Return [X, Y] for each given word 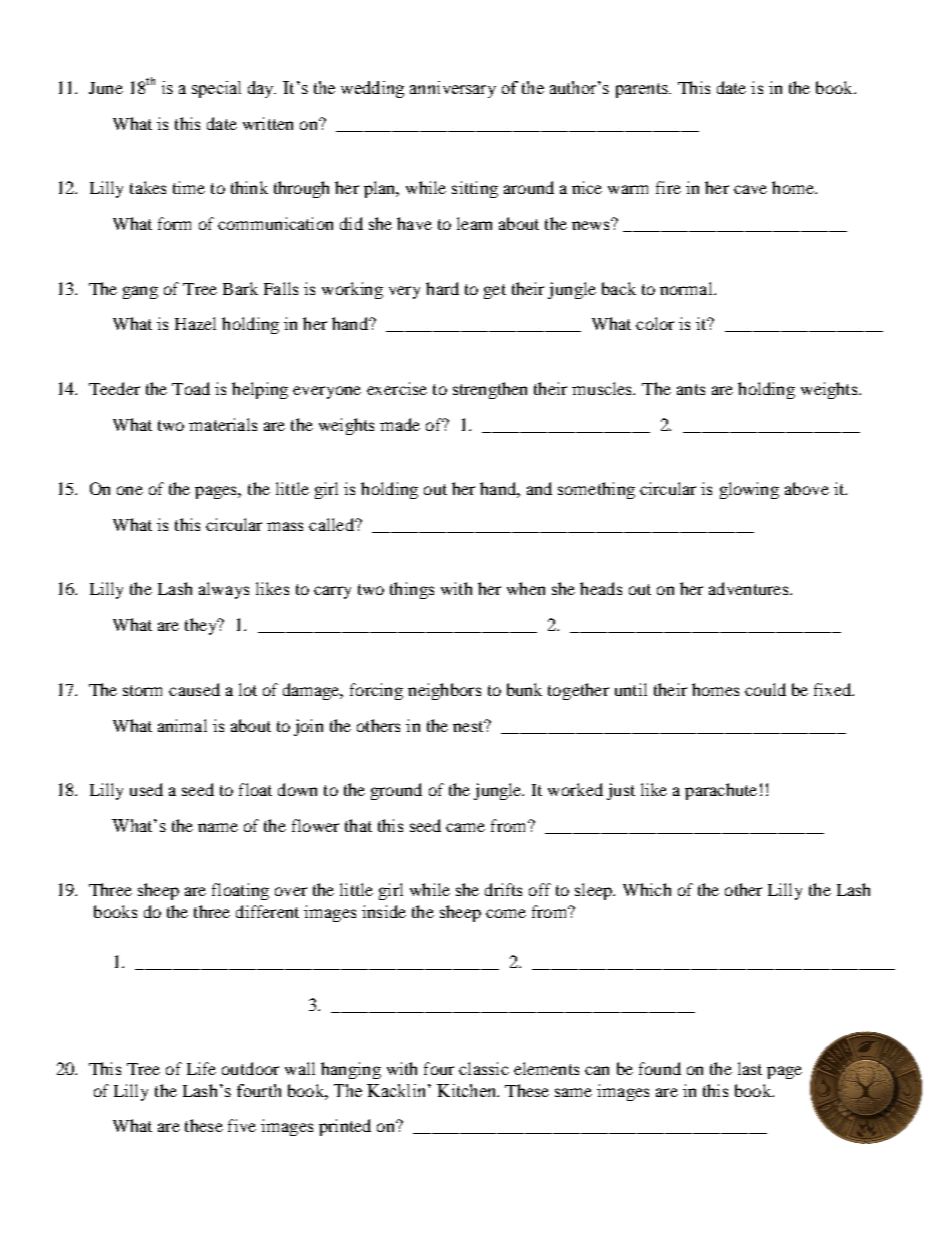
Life [201, 1068]
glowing [749, 490]
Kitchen [467, 1090]
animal [182, 725]
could [765, 689]
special [216, 89]
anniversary [453, 89]
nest [469, 726]
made [400, 424]
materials [223, 424]
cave [750, 189]
